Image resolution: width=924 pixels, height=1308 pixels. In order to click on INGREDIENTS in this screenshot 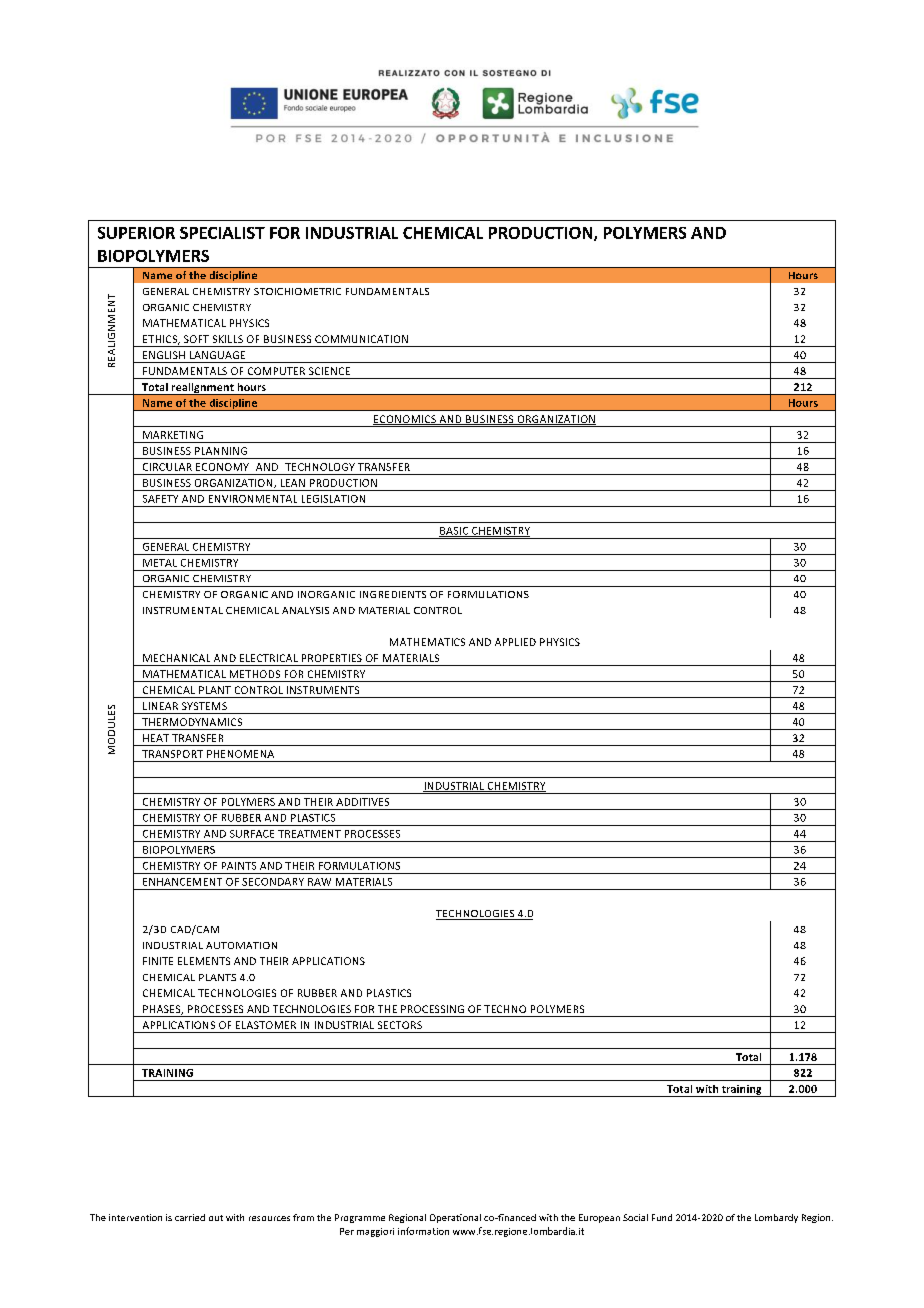, I will do `click(393, 594)`.
